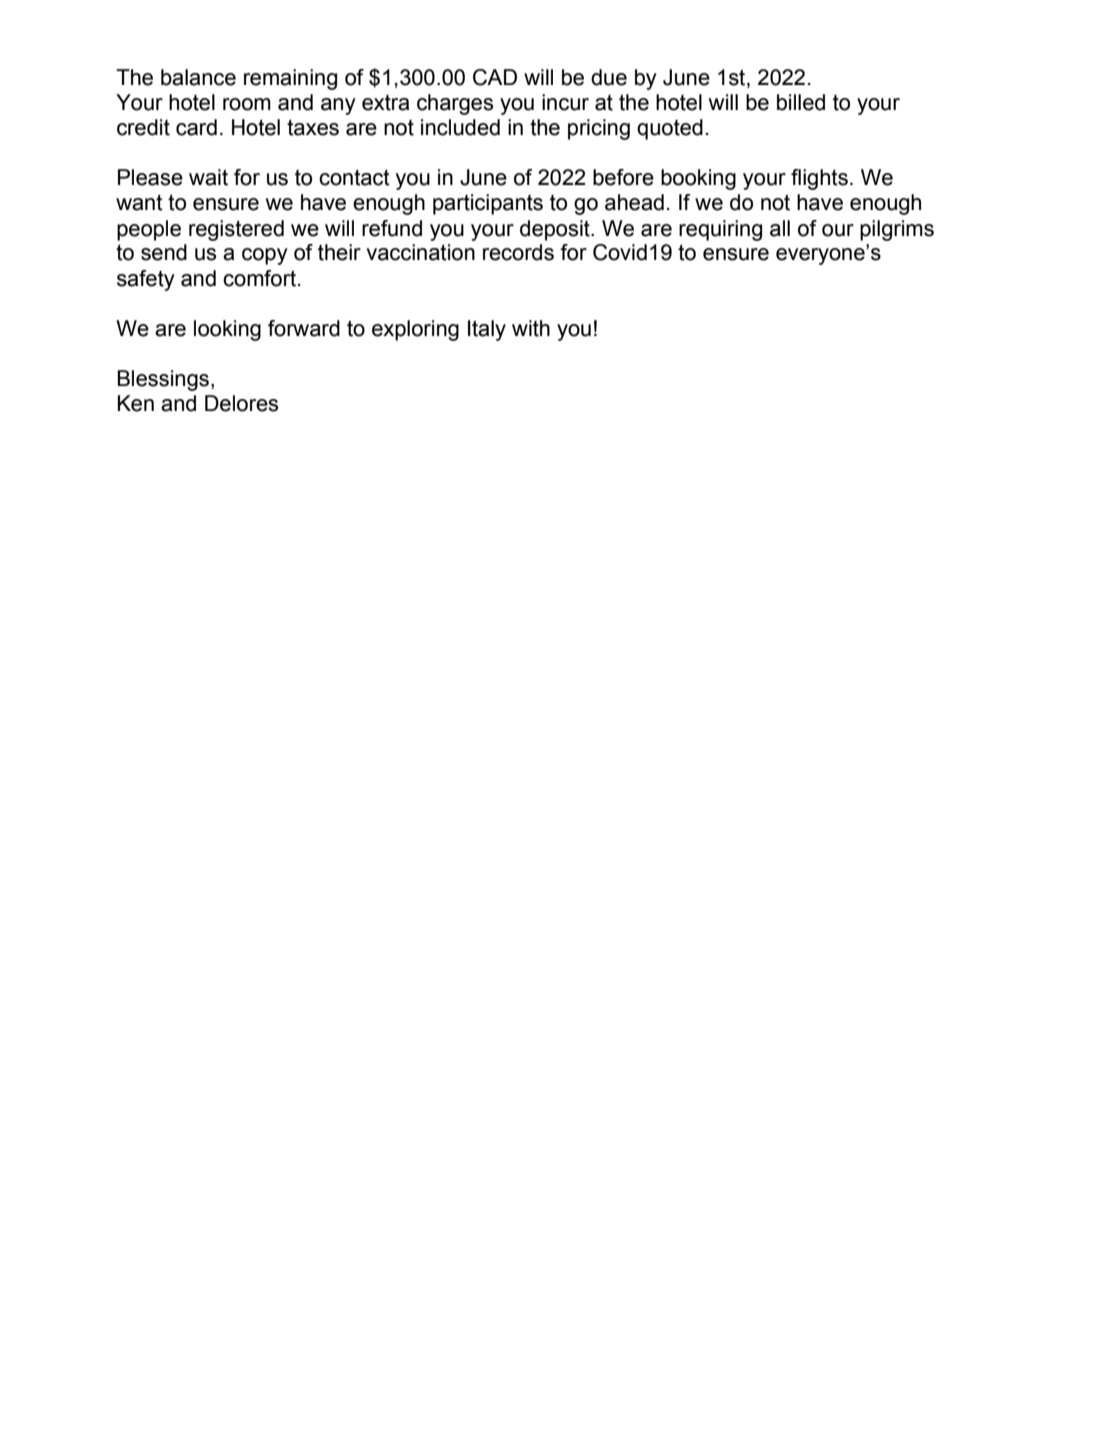 Image resolution: width=1114 pixels, height=1441 pixels. Describe the element at coordinates (801, 102) in the document. I see `billed` at that location.
